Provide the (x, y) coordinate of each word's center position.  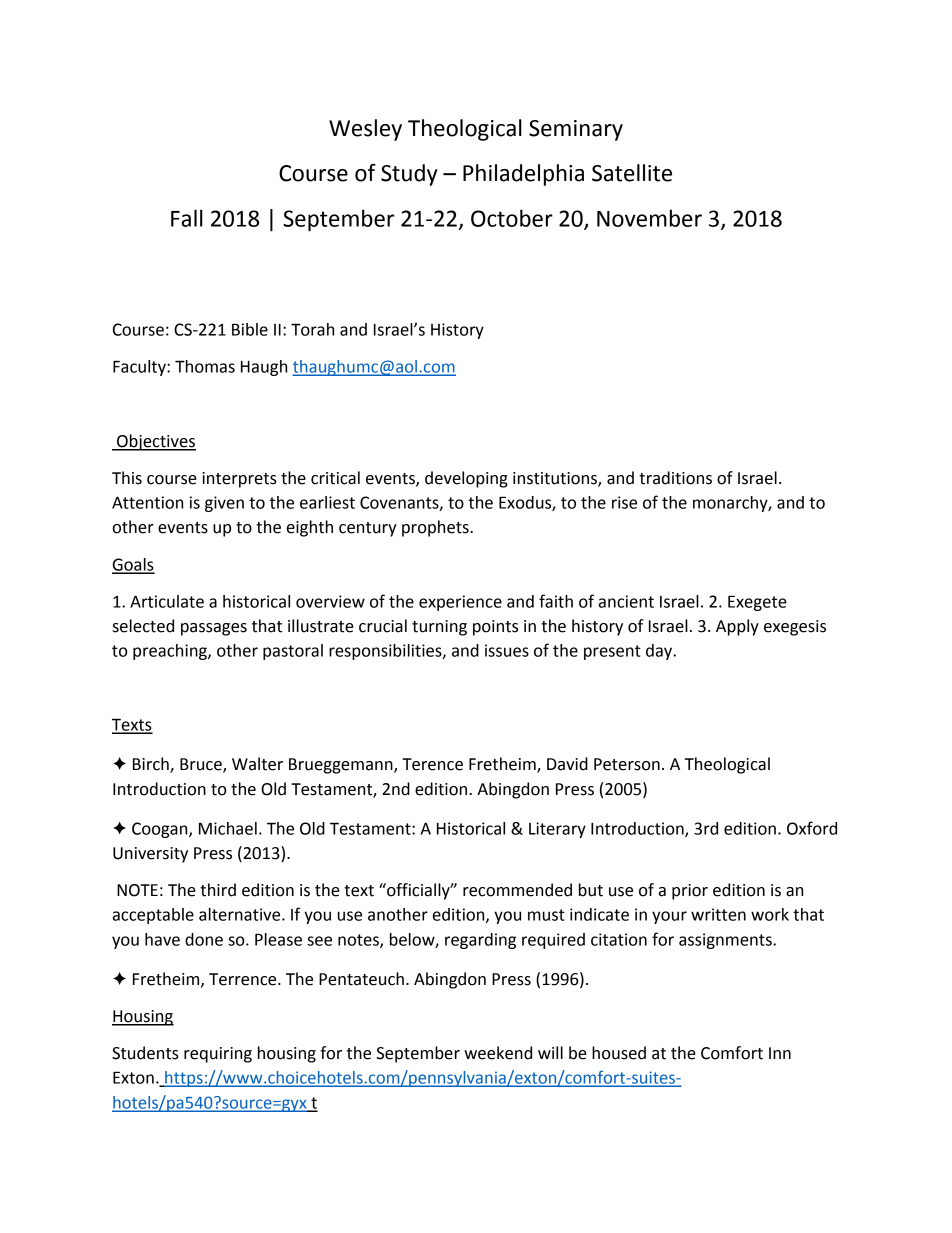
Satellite (632, 173)
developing (466, 479)
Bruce (202, 765)
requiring (218, 1055)
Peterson (627, 764)
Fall (187, 218)
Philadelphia (523, 175)
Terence (432, 764)
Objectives (155, 442)
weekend (498, 1053)
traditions (675, 478)
